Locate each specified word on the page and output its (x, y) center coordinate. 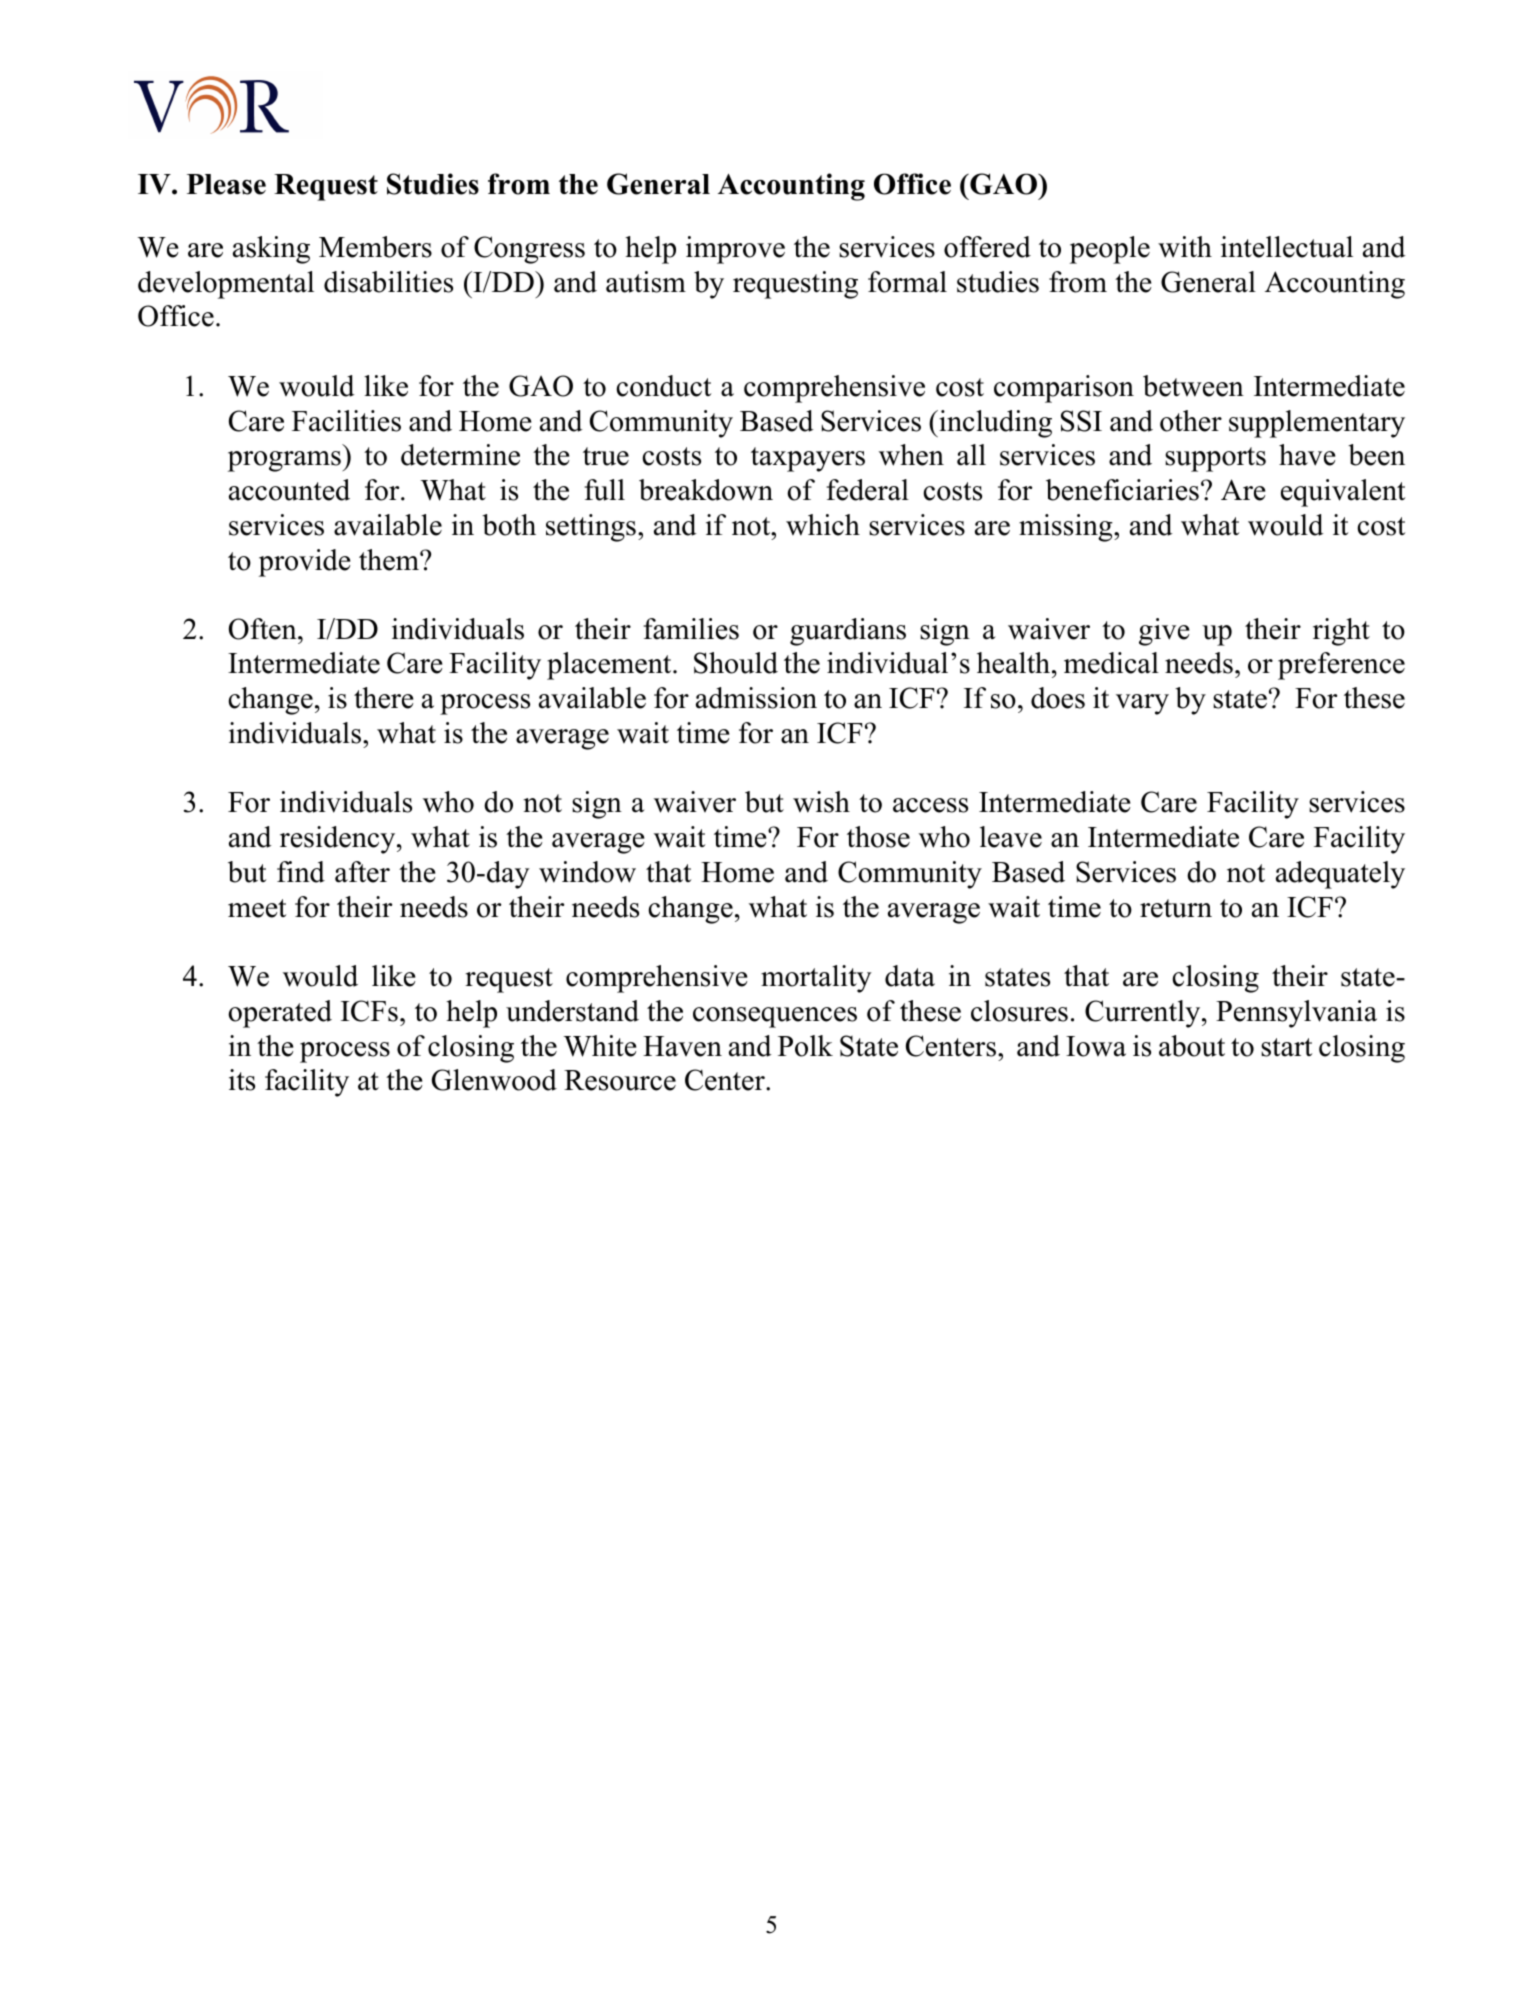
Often (264, 629)
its (242, 1080)
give (1164, 632)
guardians (848, 632)
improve (735, 250)
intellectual (1287, 247)
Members (375, 247)
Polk (805, 1046)
